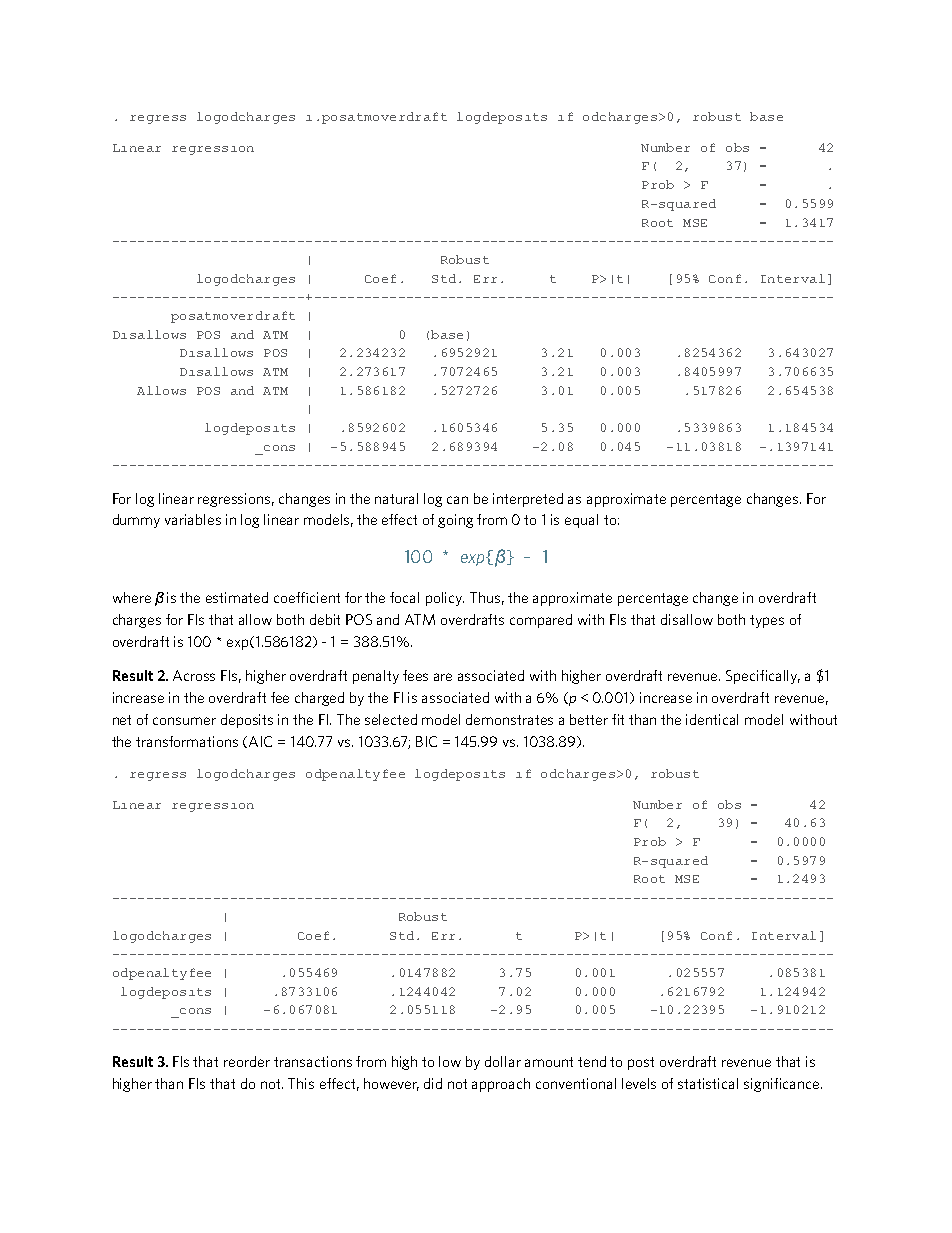 This image has width=952, height=1233. I want to click on going, so click(455, 521).
